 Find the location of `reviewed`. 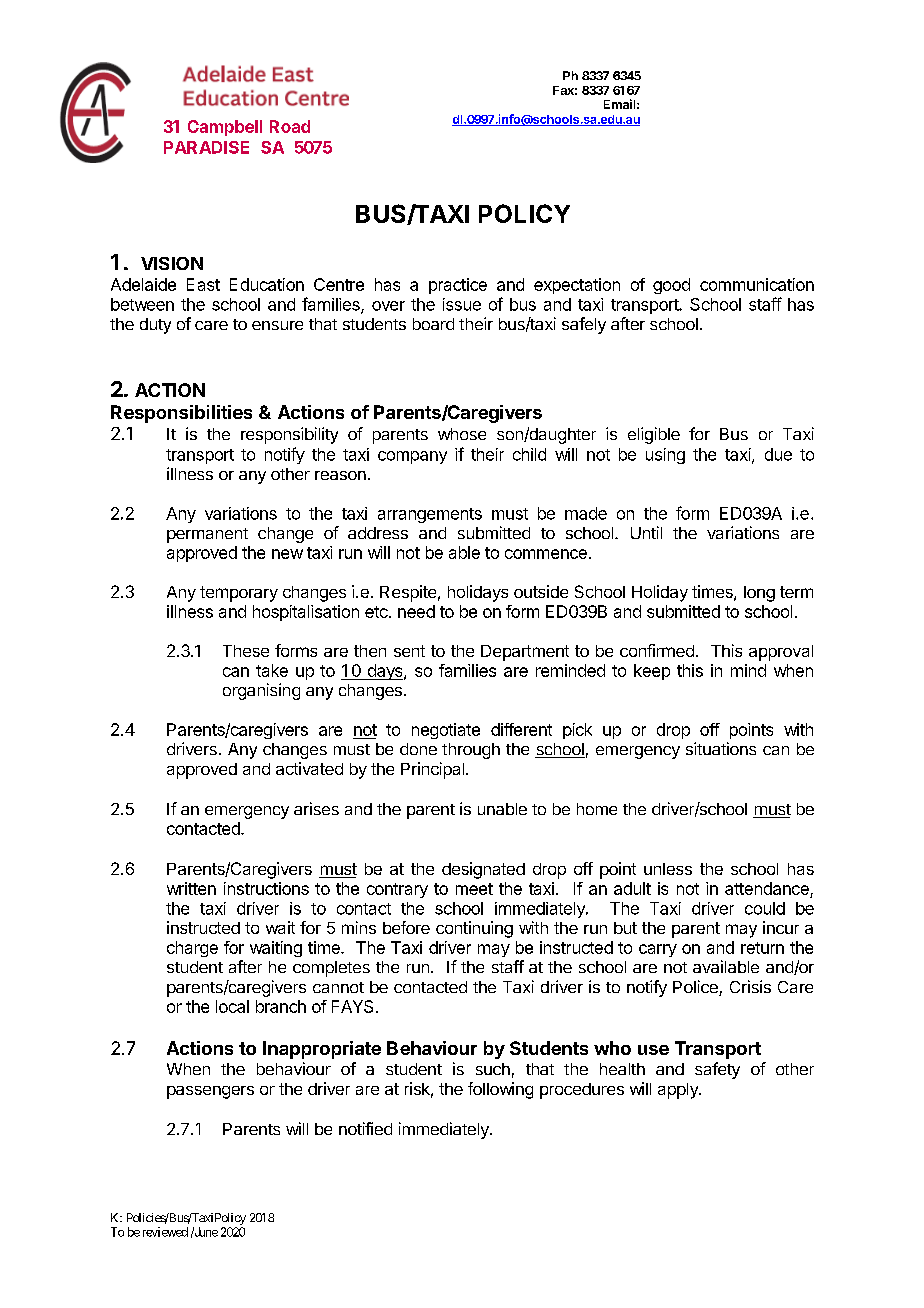

reviewed is located at coordinates (165, 1232).
